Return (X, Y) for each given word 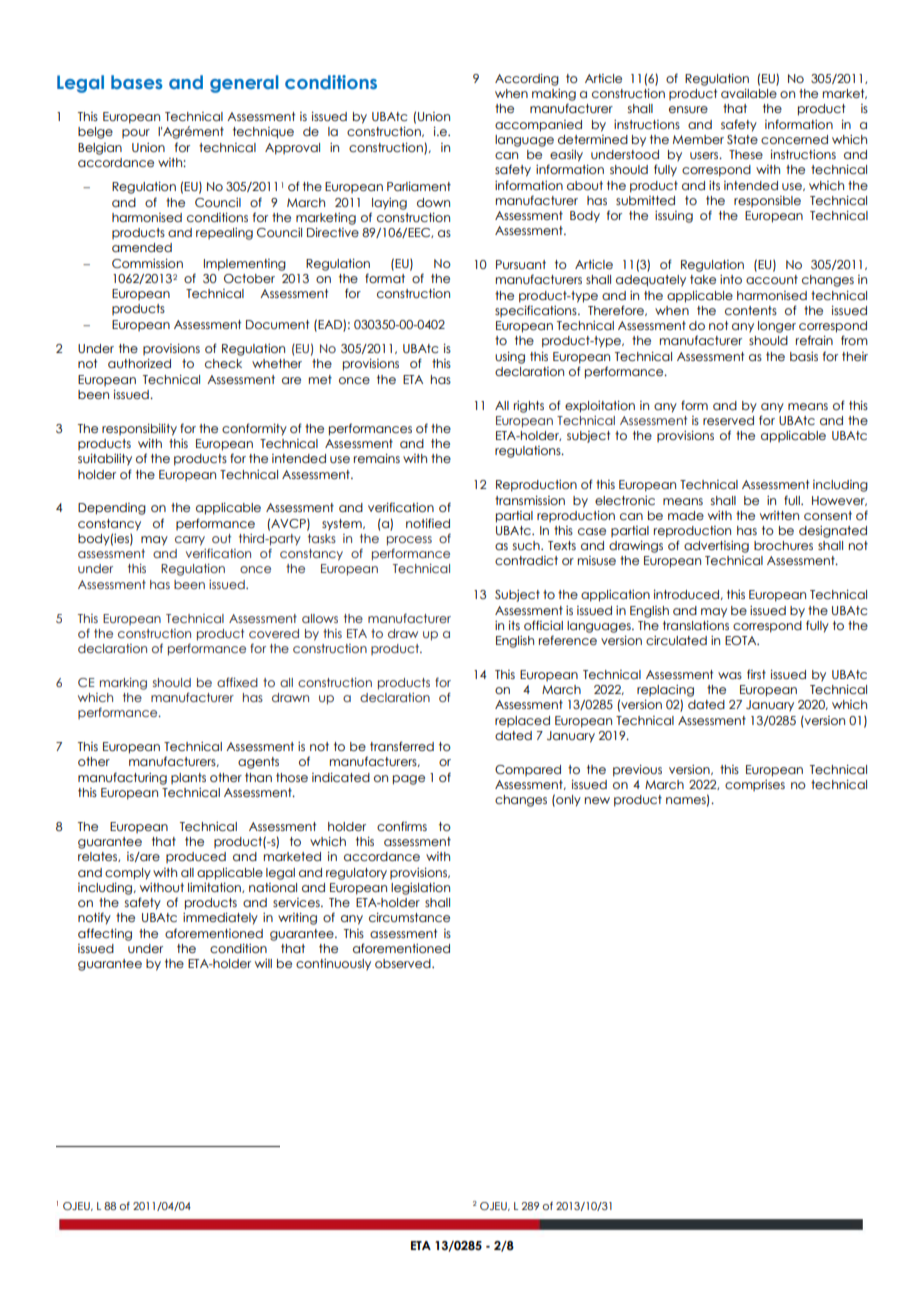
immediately (220, 919)
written (779, 515)
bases (137, 82)
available (749, 93)
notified (428, 523)
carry (190, 541)
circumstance (409, 917)
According (527, 80)
